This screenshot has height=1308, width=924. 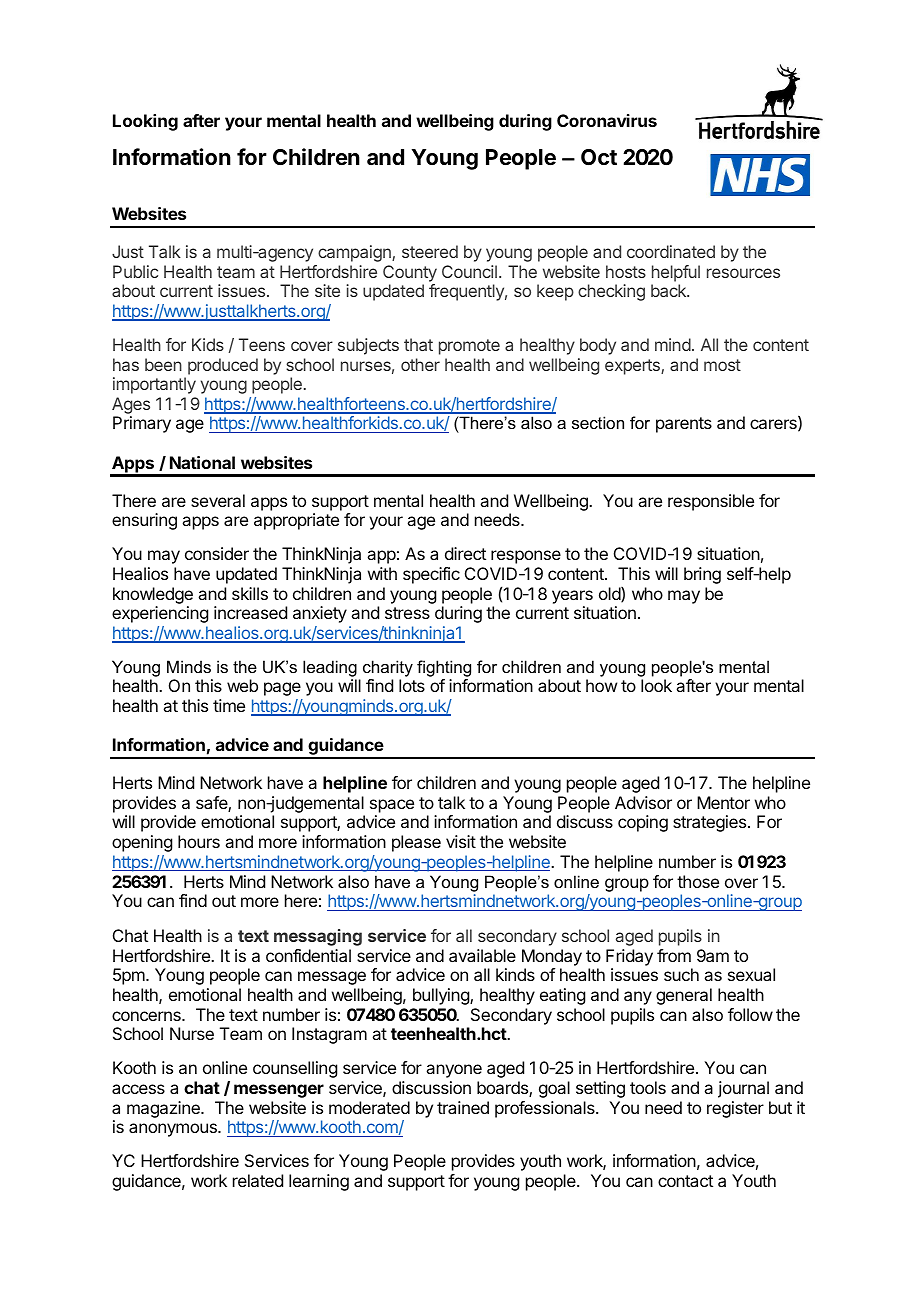 I want to click on Public, so click(x=135, y=271).
